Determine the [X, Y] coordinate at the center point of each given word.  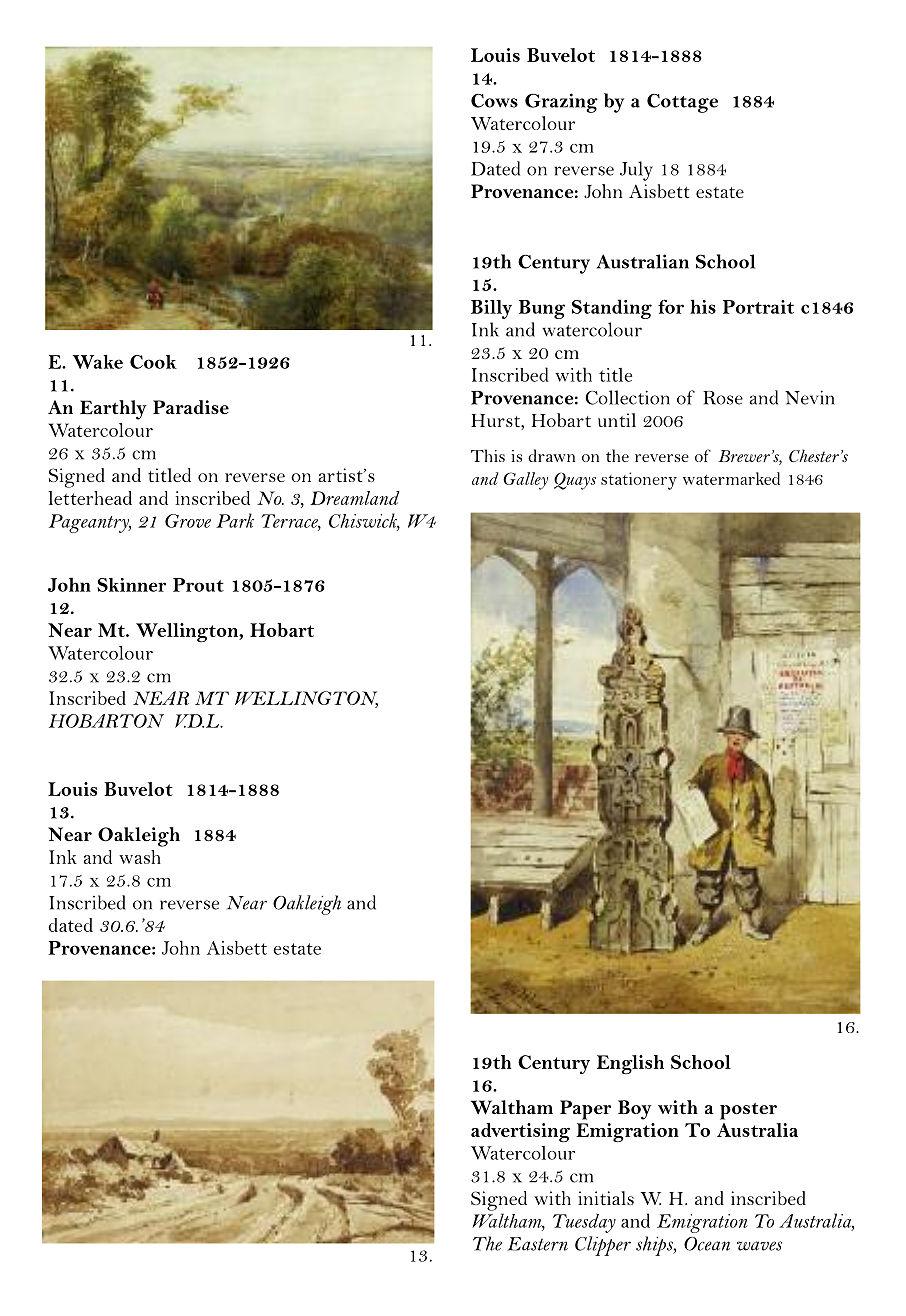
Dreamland [355, 498]
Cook [153, 362]
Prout [198, 585]
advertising [520, 1132]
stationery [639, 481]
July [636, 171]
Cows [494, 100]
